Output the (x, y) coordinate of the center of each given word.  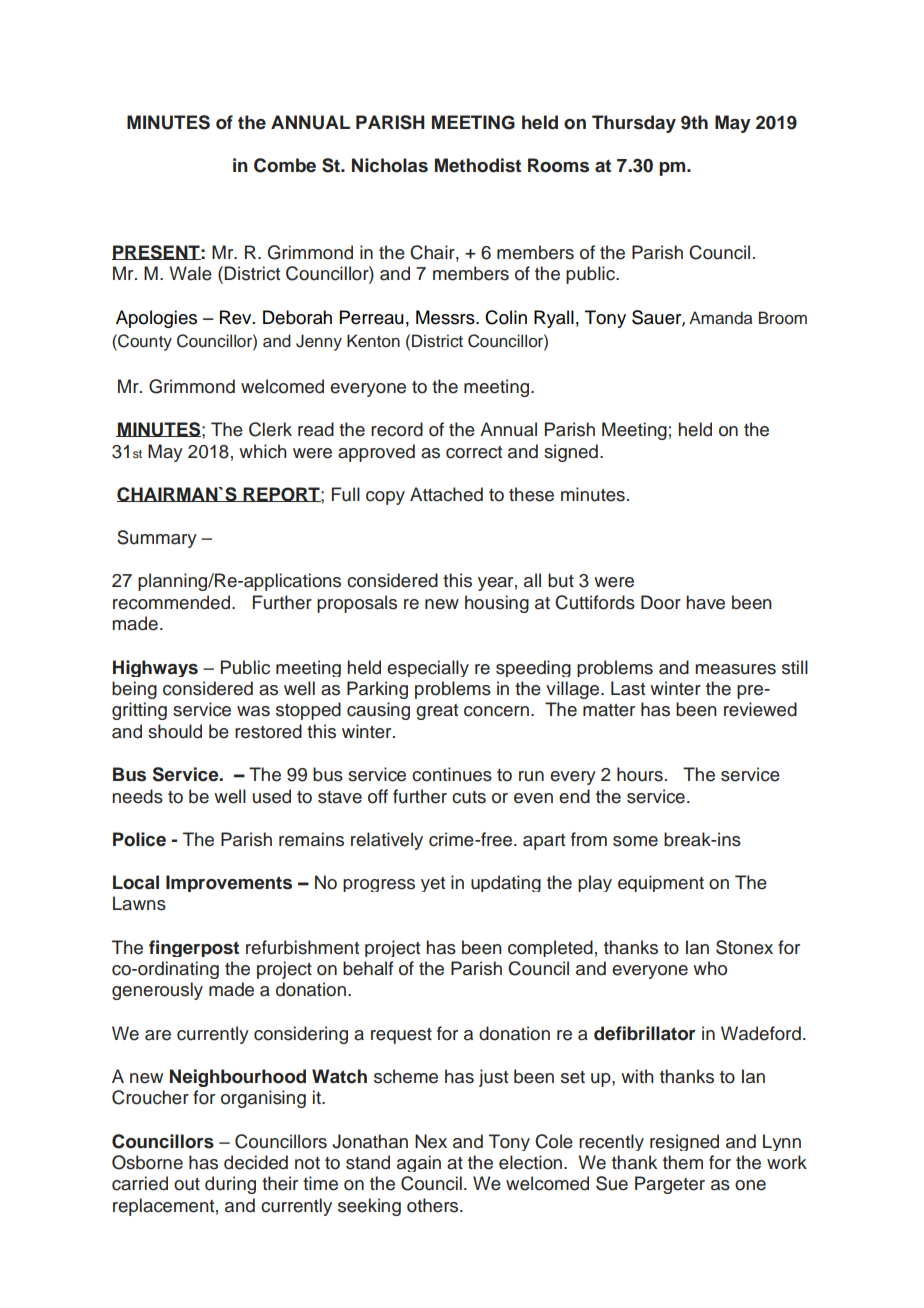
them (683, 1162)
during (230, 1185)
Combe (285, 165)
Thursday (634, 124)
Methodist (478, 165)
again (419, 1163)
